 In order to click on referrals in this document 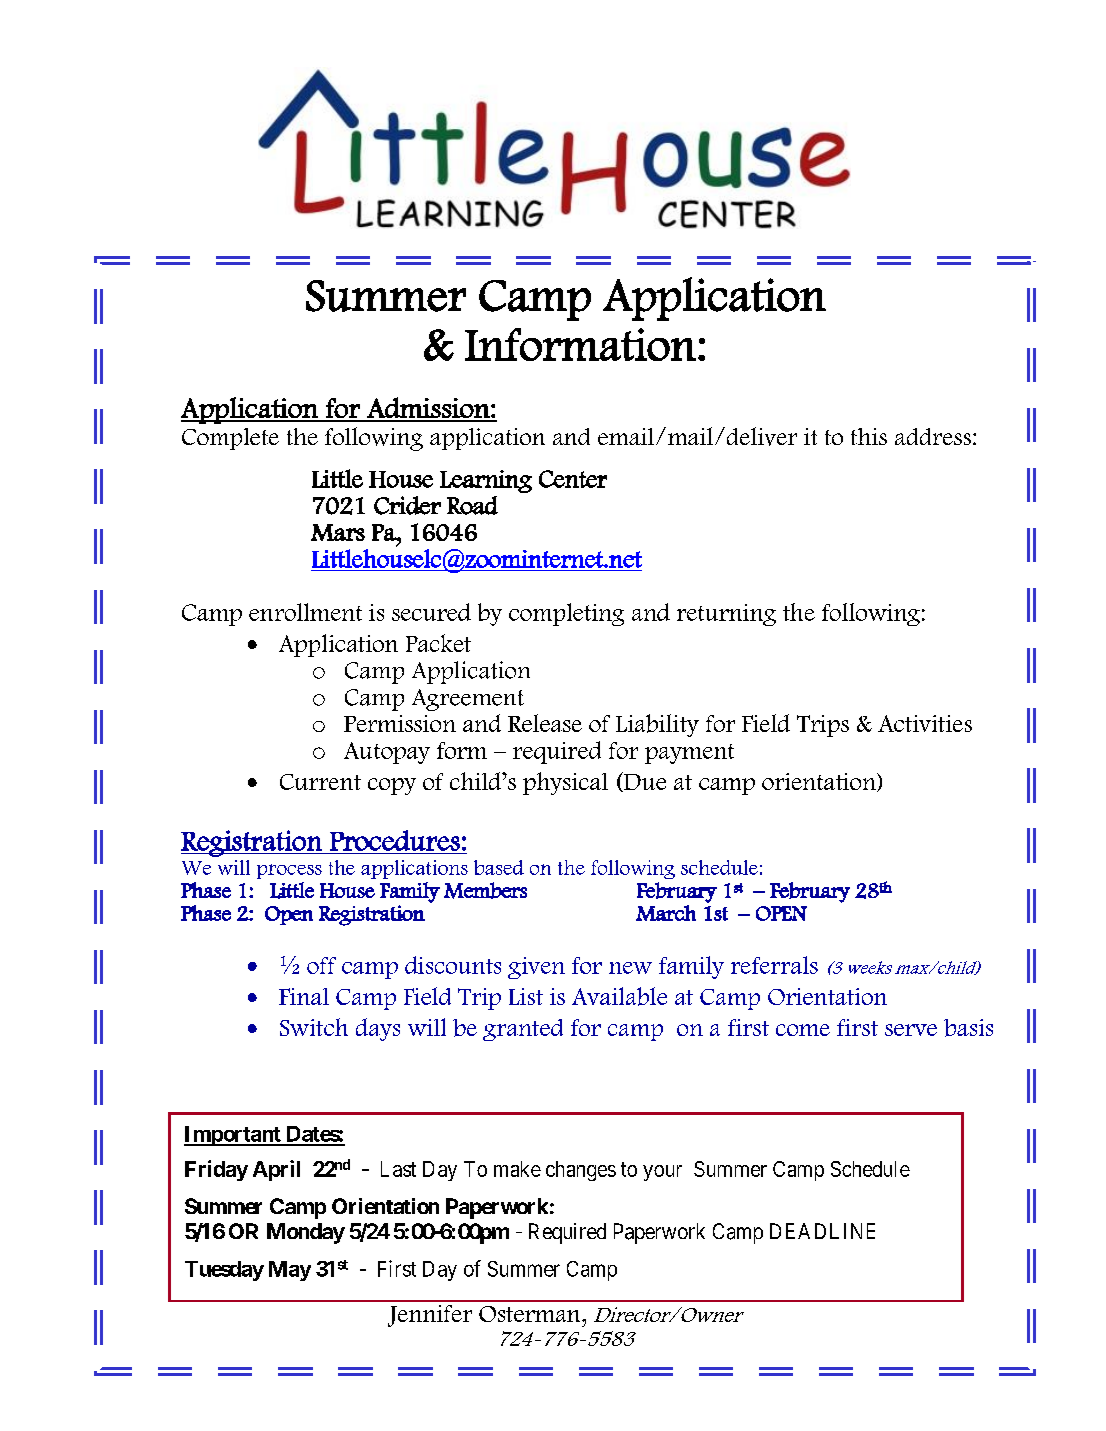, I will do `click(774, 965)`.
